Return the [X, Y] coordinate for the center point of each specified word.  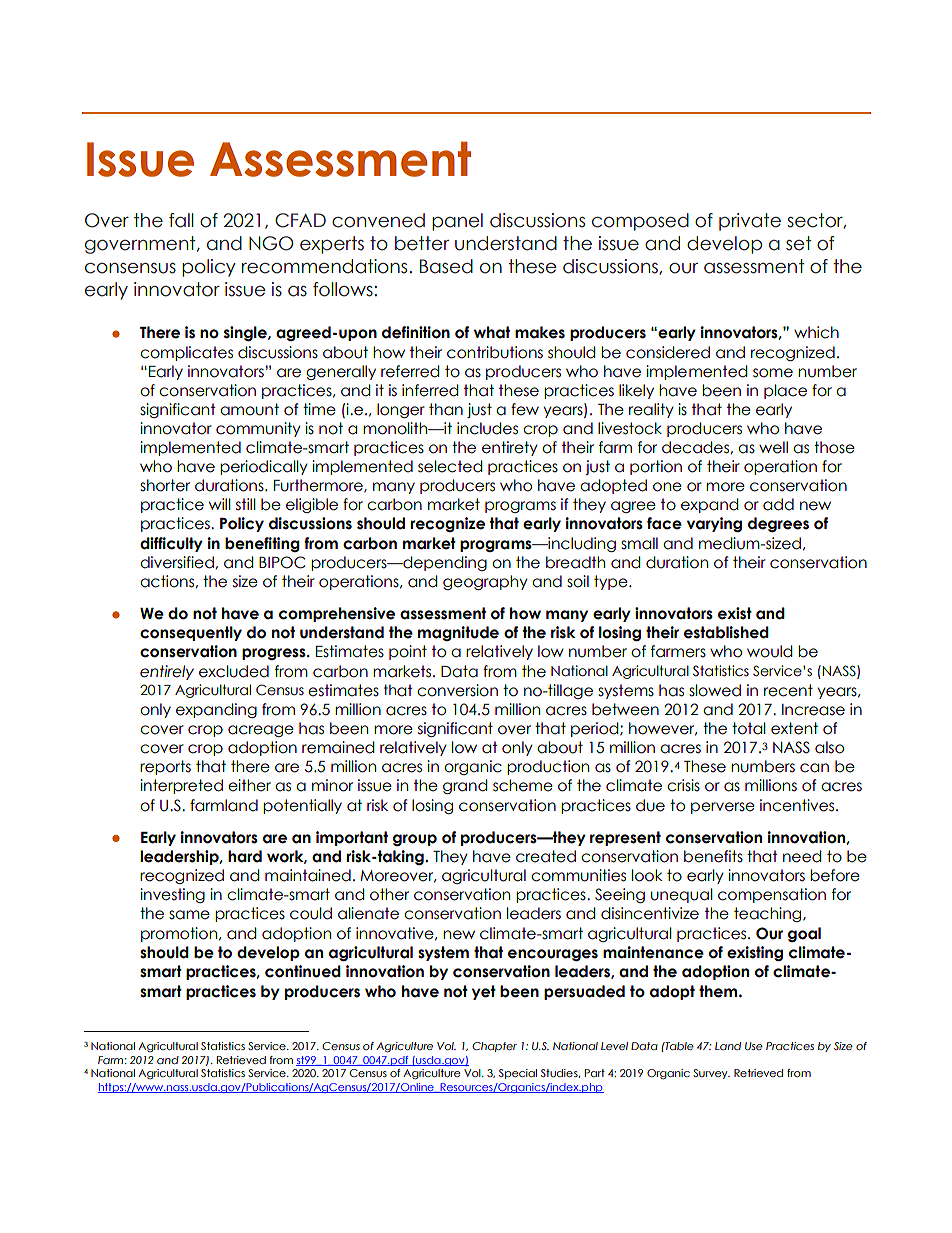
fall [181, 220]
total [749, 728]
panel [457, 222]
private [750, 222]
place [785, 391]
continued [303, 971]
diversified [178, 562]
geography [485, 582]
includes [487, 428]
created [546, 856]
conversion [457, 690]
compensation [772, 895]
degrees [778, 524]
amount [249, 409]
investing [172, 895]
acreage [261, 731]
